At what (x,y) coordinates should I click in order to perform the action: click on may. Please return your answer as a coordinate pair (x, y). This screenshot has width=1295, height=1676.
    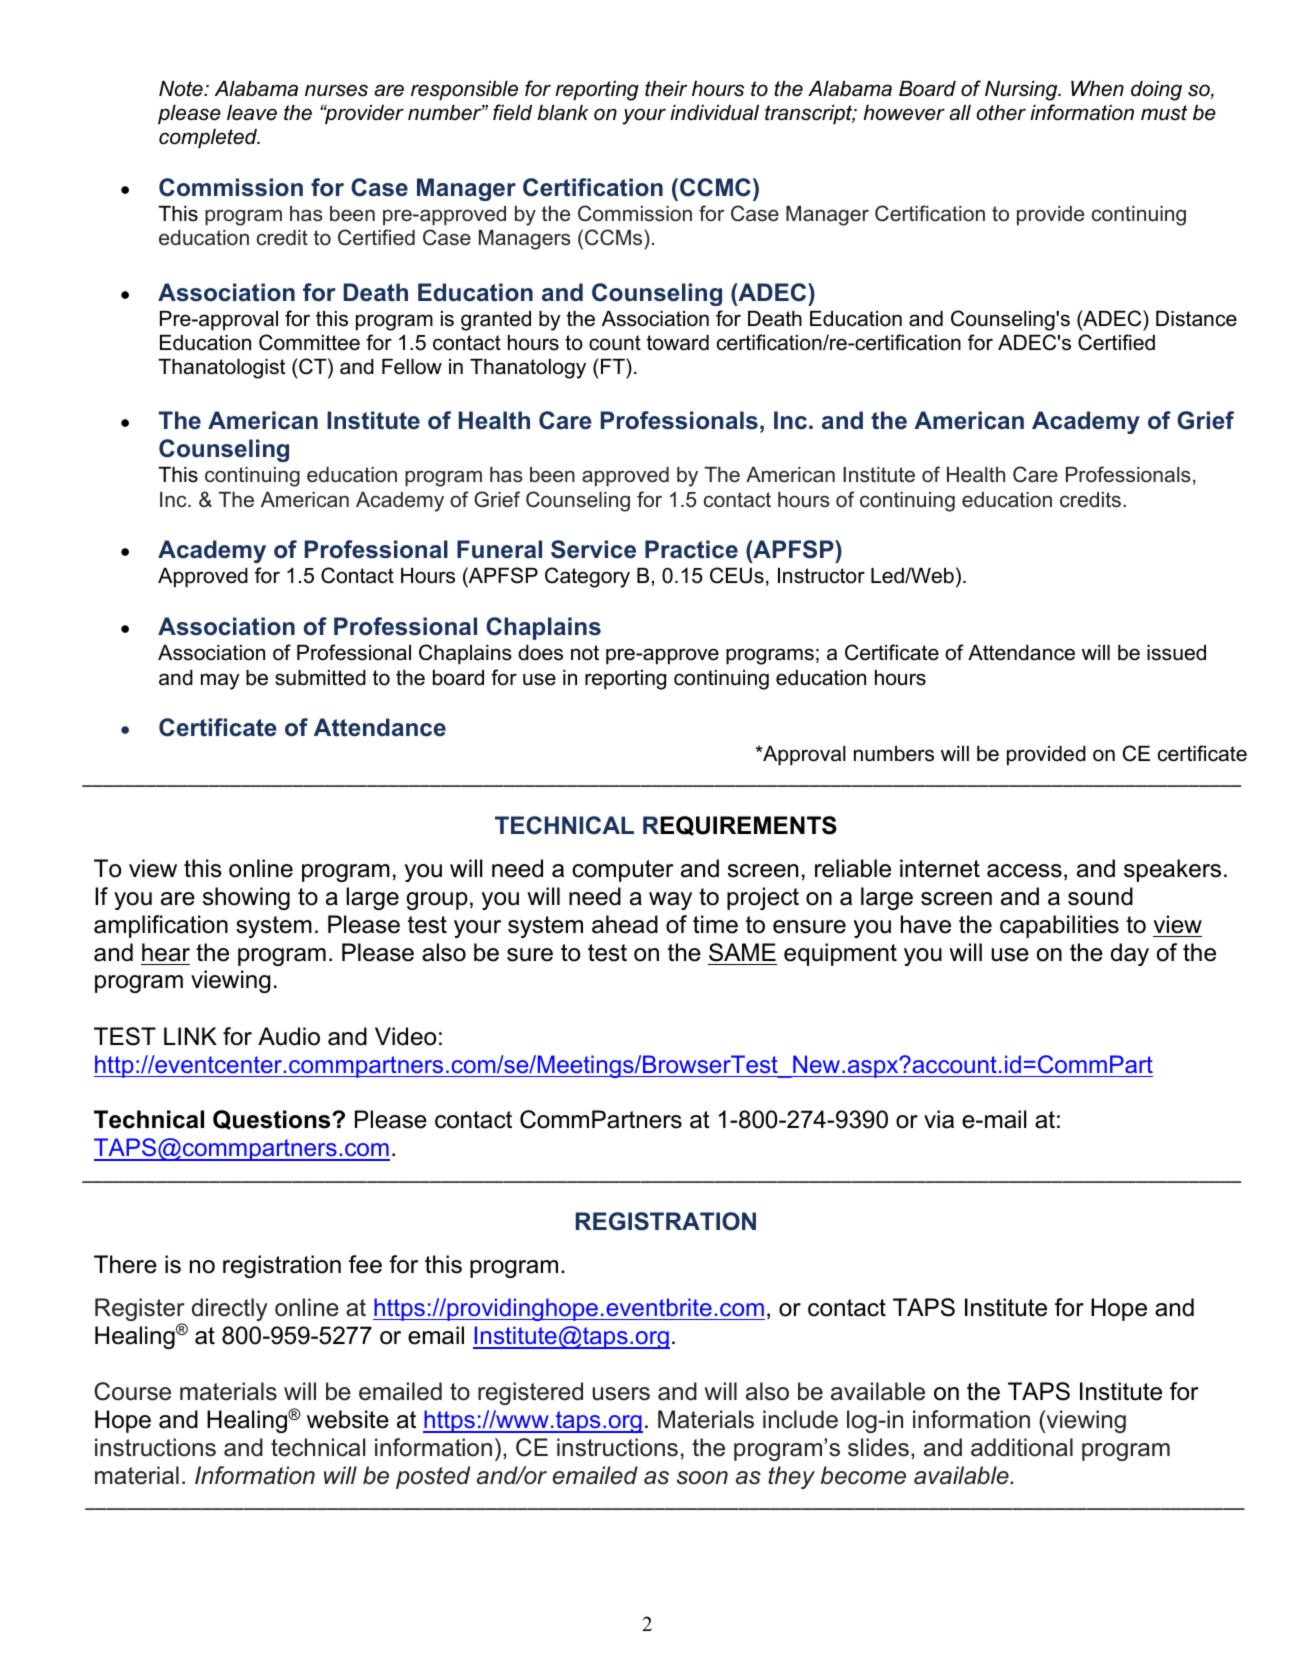
    Looking at the image, I should click on (220, 681).
